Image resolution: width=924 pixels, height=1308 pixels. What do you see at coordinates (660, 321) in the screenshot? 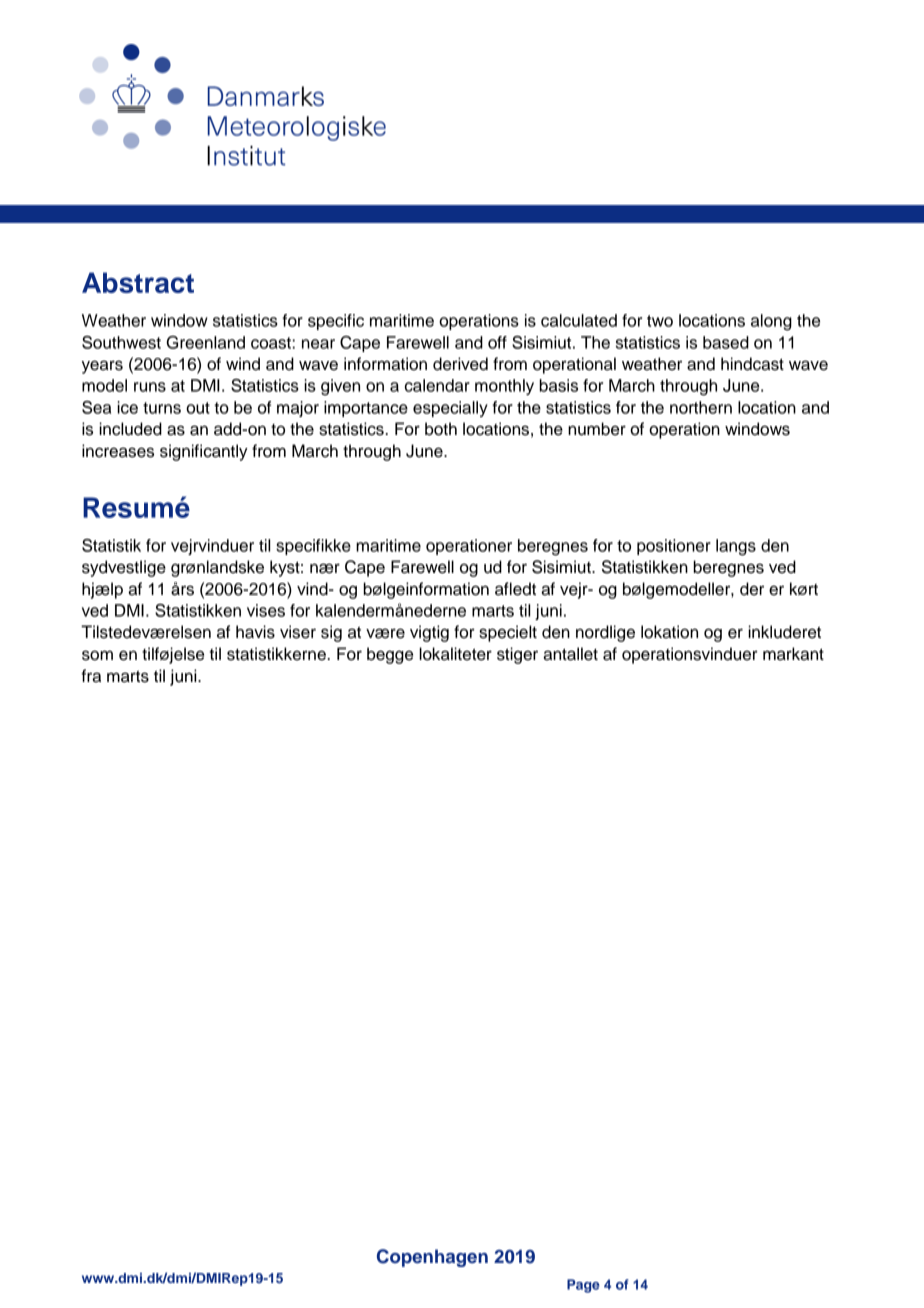
I see `two` at bounding box center [660, 321].
